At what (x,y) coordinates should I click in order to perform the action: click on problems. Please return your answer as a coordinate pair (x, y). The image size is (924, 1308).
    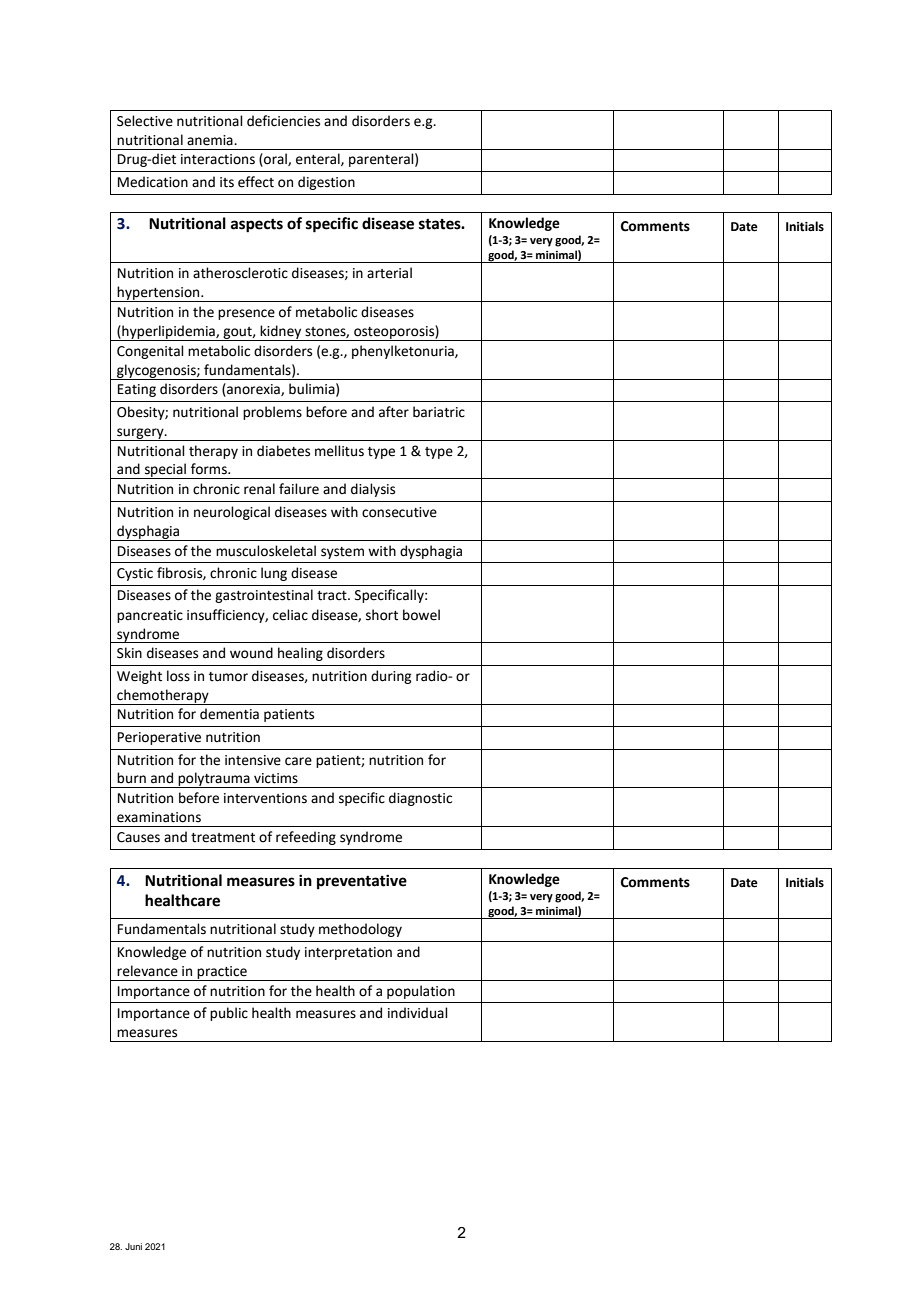
    Looking at the image, I should click on (272, 413).
